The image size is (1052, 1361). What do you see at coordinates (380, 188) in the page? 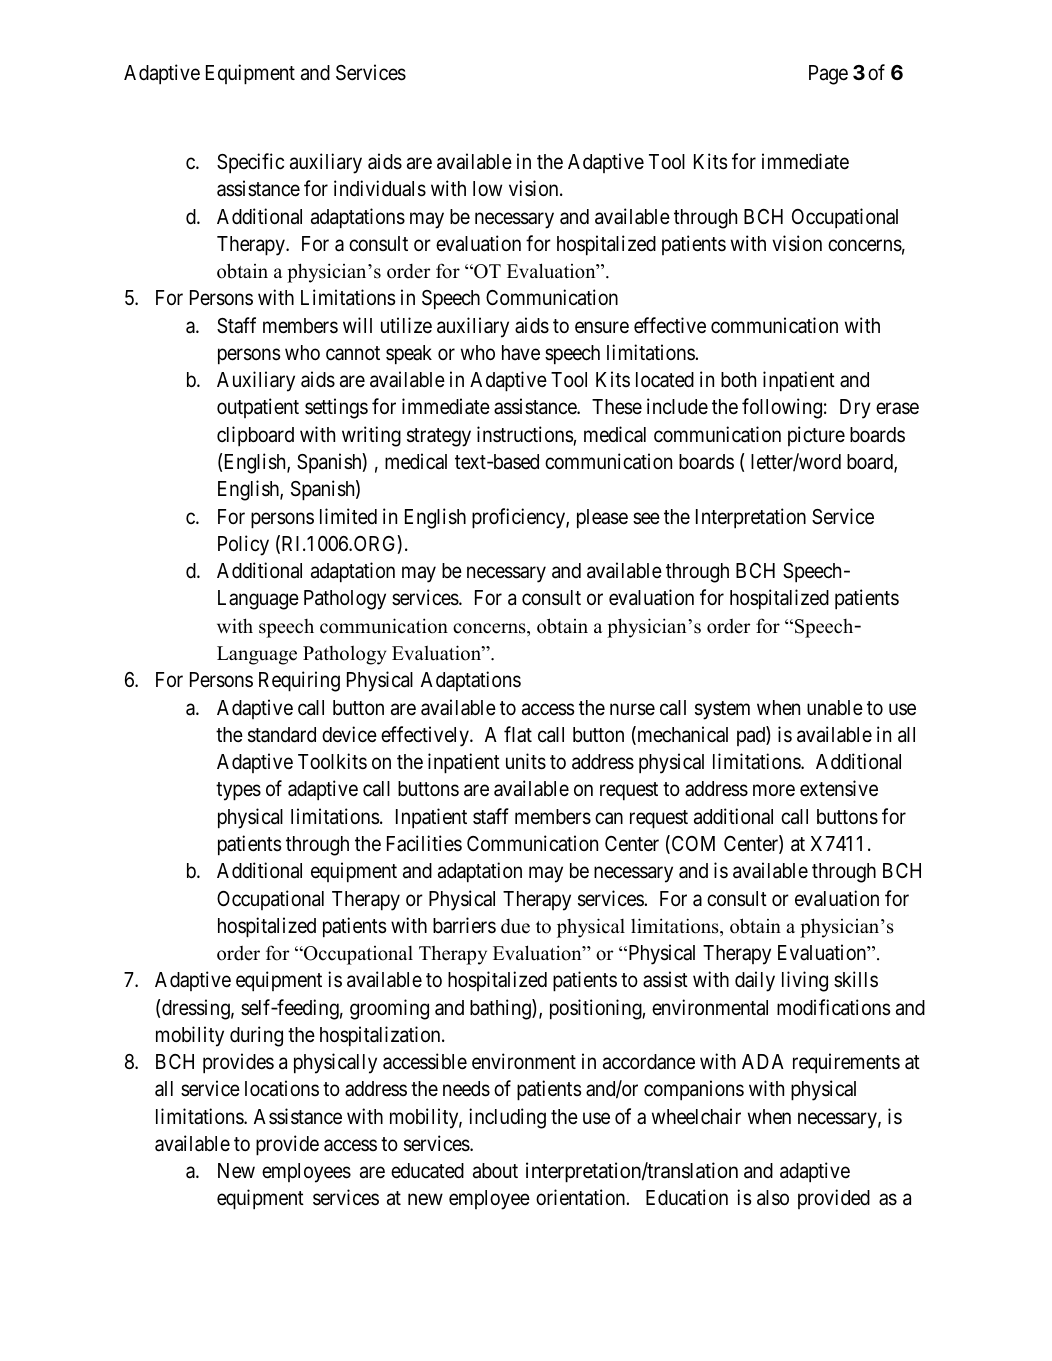
I see `individuals` at bounding box center [380, 188].
